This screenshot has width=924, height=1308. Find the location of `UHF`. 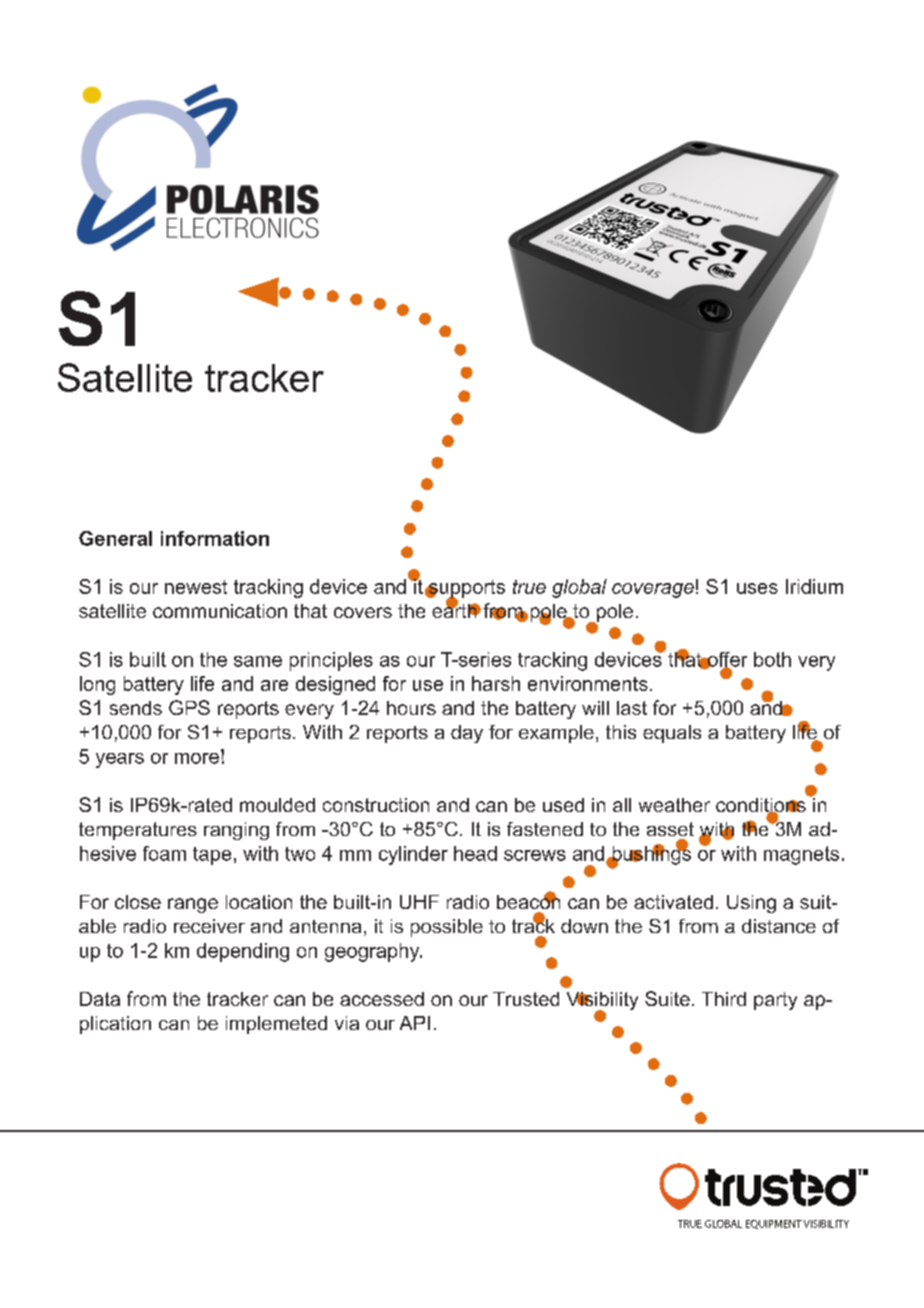

UHF is located at coordinates (419, 902).
